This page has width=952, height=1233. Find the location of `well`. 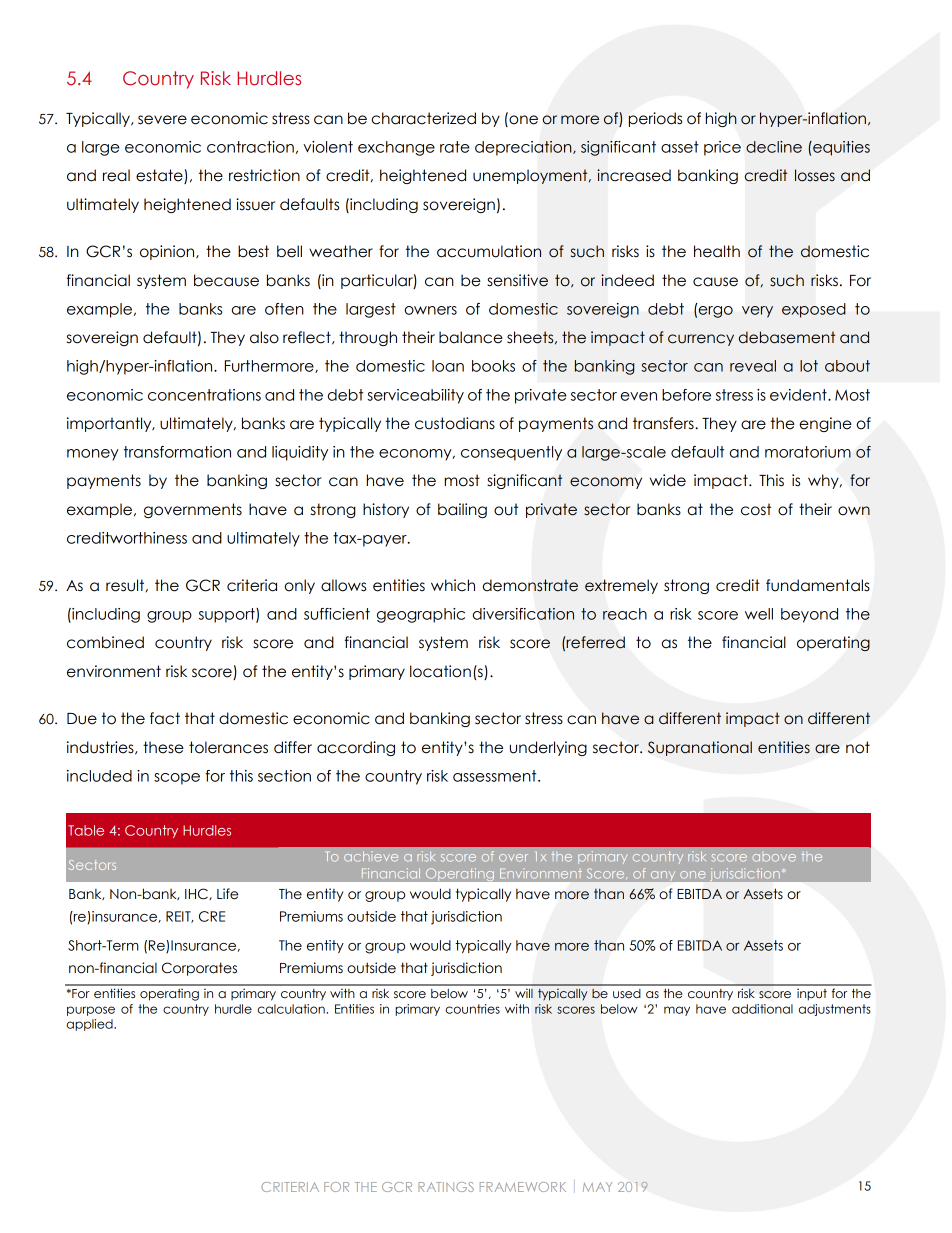

well is located at coordinates (759, 614).
